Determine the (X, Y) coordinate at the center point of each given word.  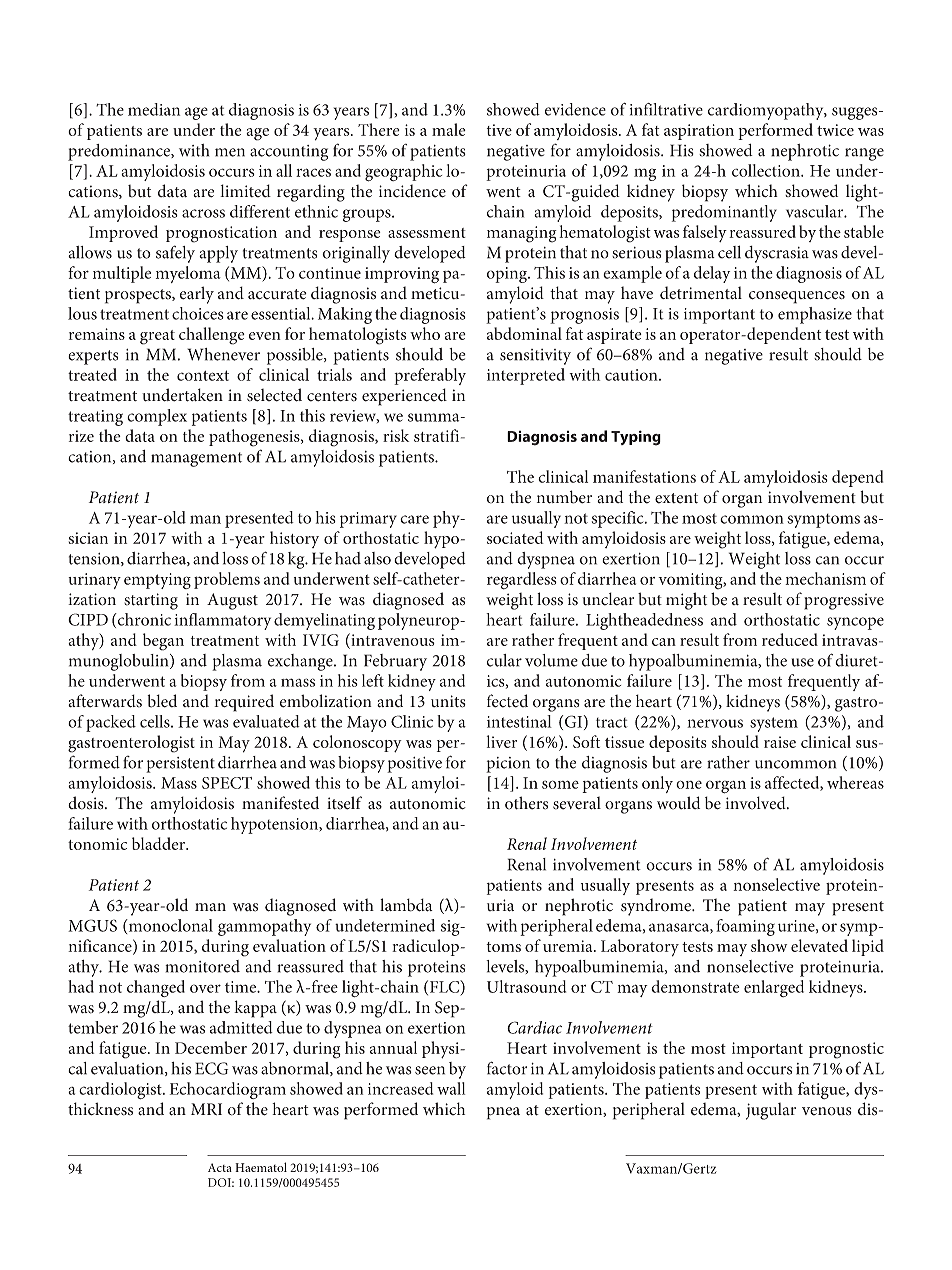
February (395, 662)
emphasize (815, 315)
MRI (206, 1109)
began (163, 642)
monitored (202, 966)
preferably (430, 376)
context (203, 375)
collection (767, 170)
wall (451, 1088)
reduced (790, 639)
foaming (745, 927)
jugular (771, 1111)
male (449, 129)
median (154, 109)
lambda (406, 905)
